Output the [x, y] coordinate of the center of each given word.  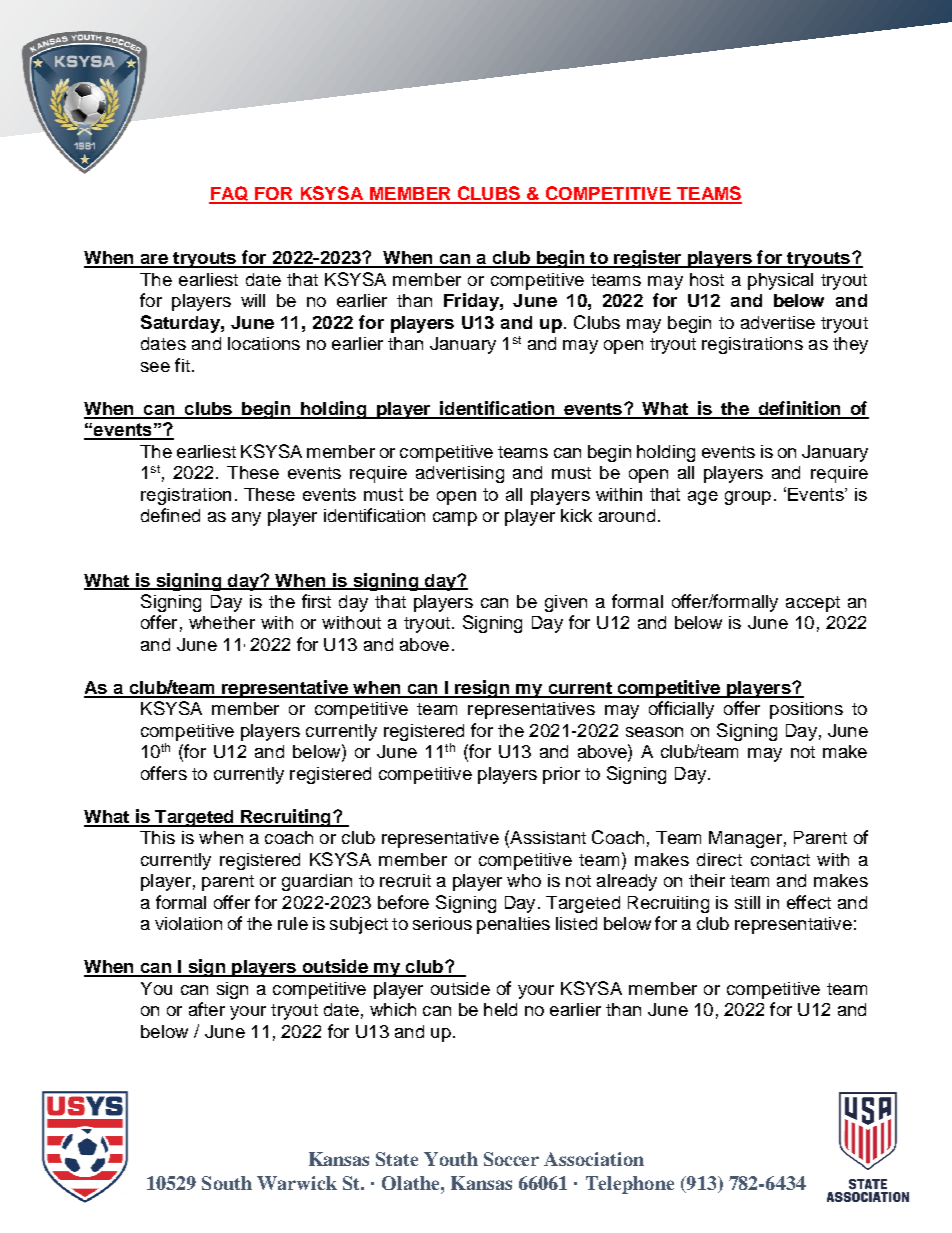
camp [455, 519]
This [157, 837]
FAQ [230, 194]
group [748, 498]
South [227, 1183]
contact [780, 860]
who [524, 880]
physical [780, 281]
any [246, 519]
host [707, 279]
